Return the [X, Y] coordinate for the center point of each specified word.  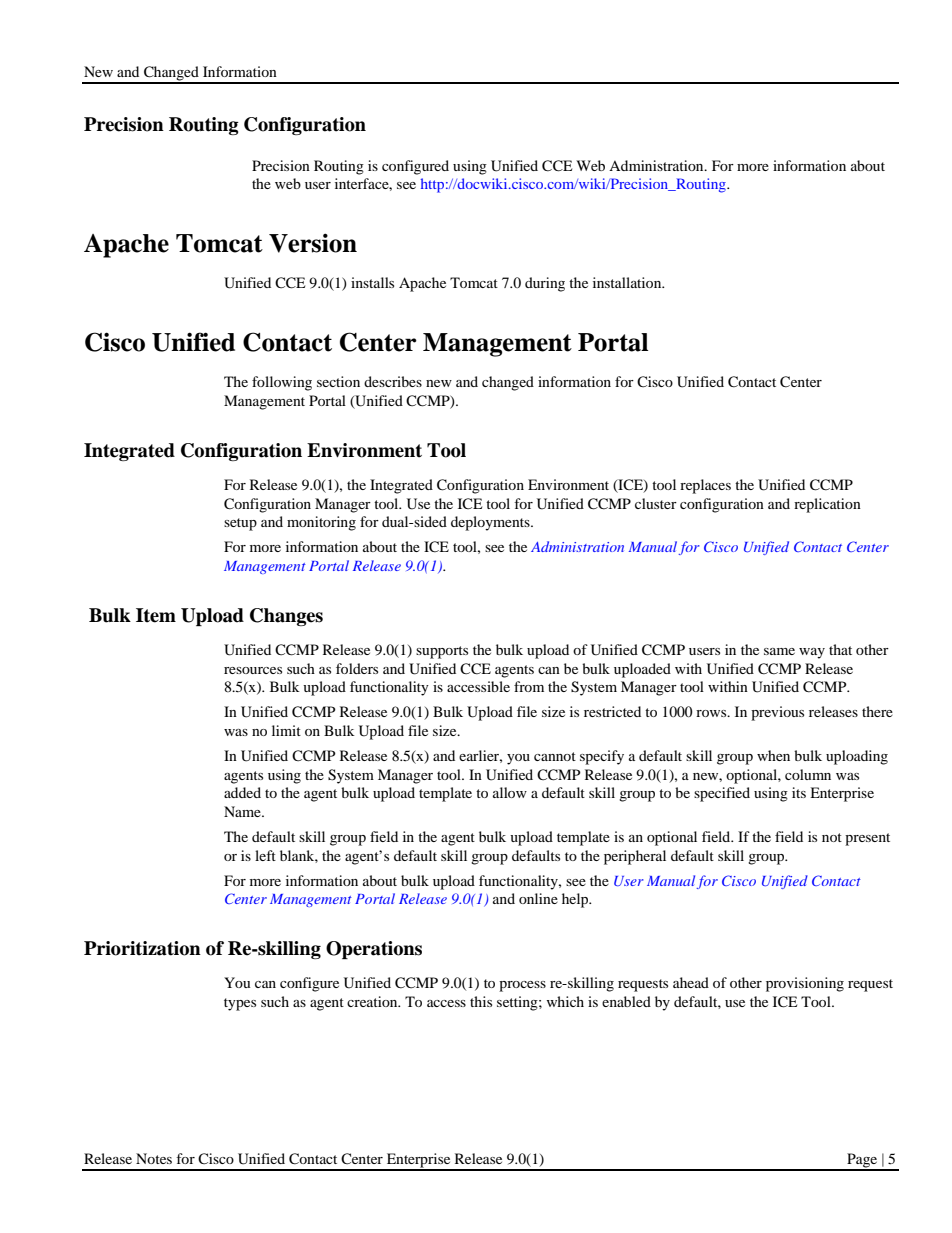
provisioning [805, 984]
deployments [491, 523]
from [529, 686]
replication [827, 505]
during [545, 284]
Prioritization [142, 948]
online [538, 898]
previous [777, 713]
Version [313, 243]
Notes [154, 1158]
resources [253, 670]
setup [240, 524]
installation [628, 282]
